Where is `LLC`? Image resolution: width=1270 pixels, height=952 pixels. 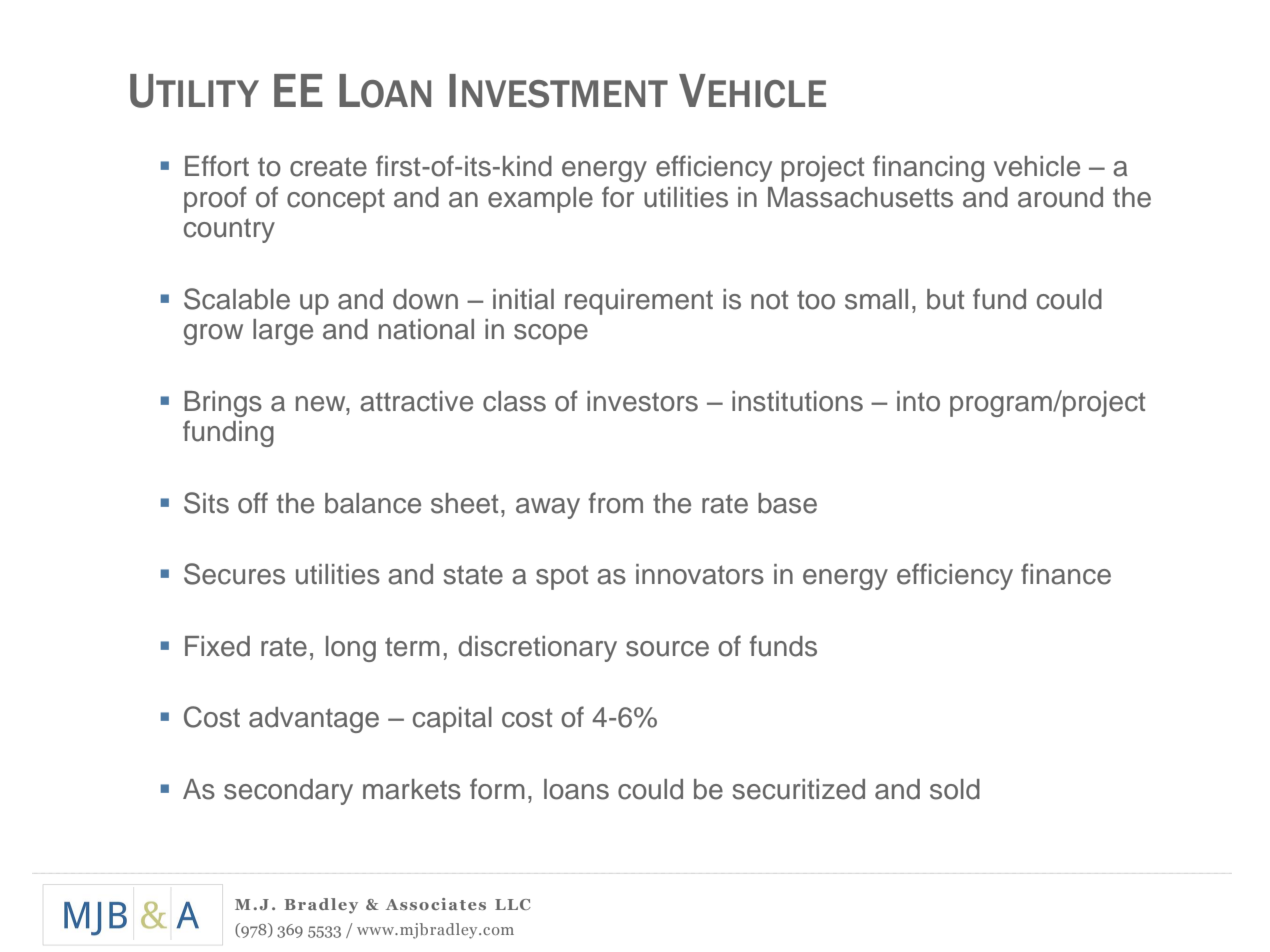
LLC is located at coordinates (513, 904).
